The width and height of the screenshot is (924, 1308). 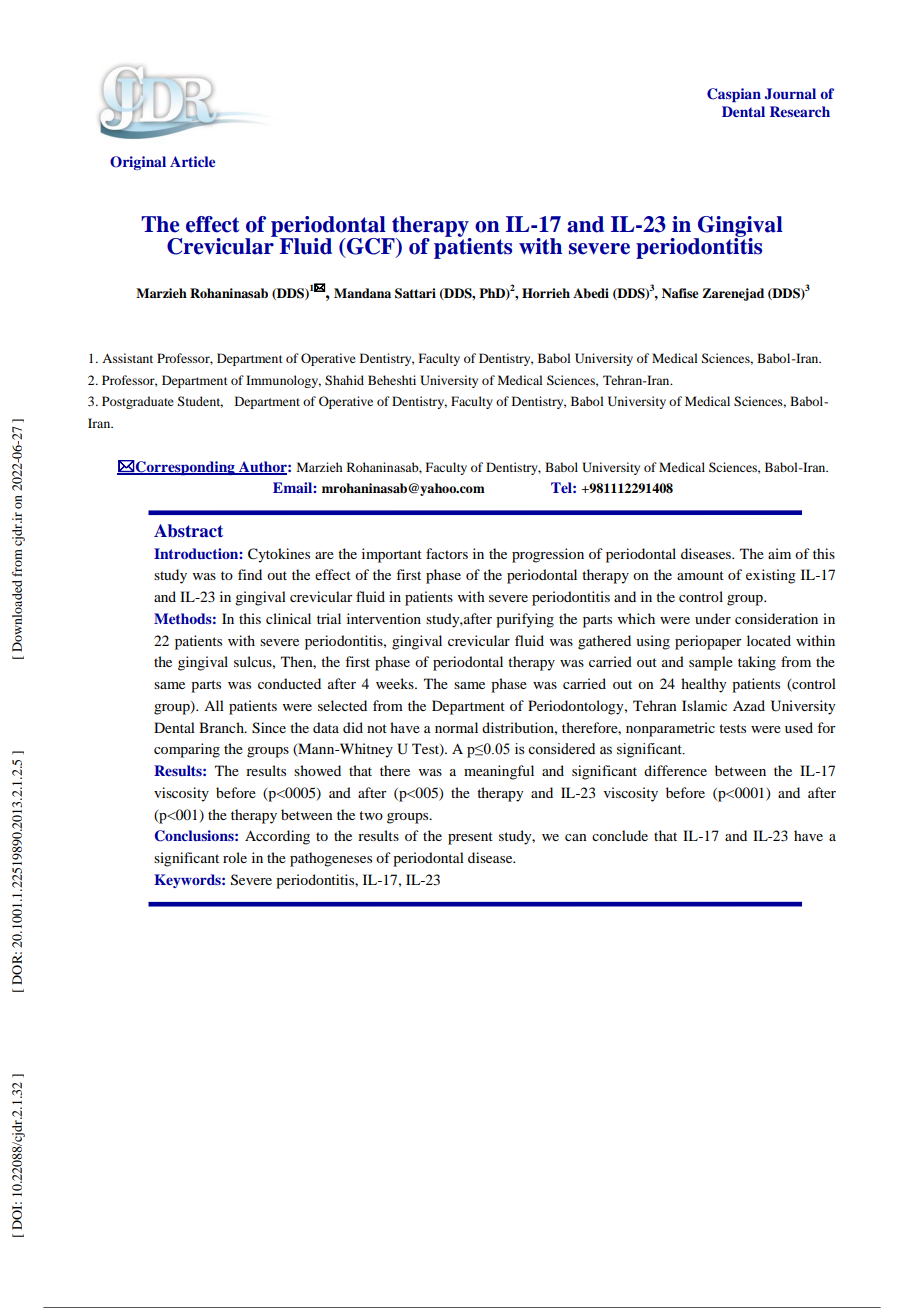 What do you see at coordinates (127, 358) in the screenshot?
I see `Assistant` at bounding box center [127, 358].
